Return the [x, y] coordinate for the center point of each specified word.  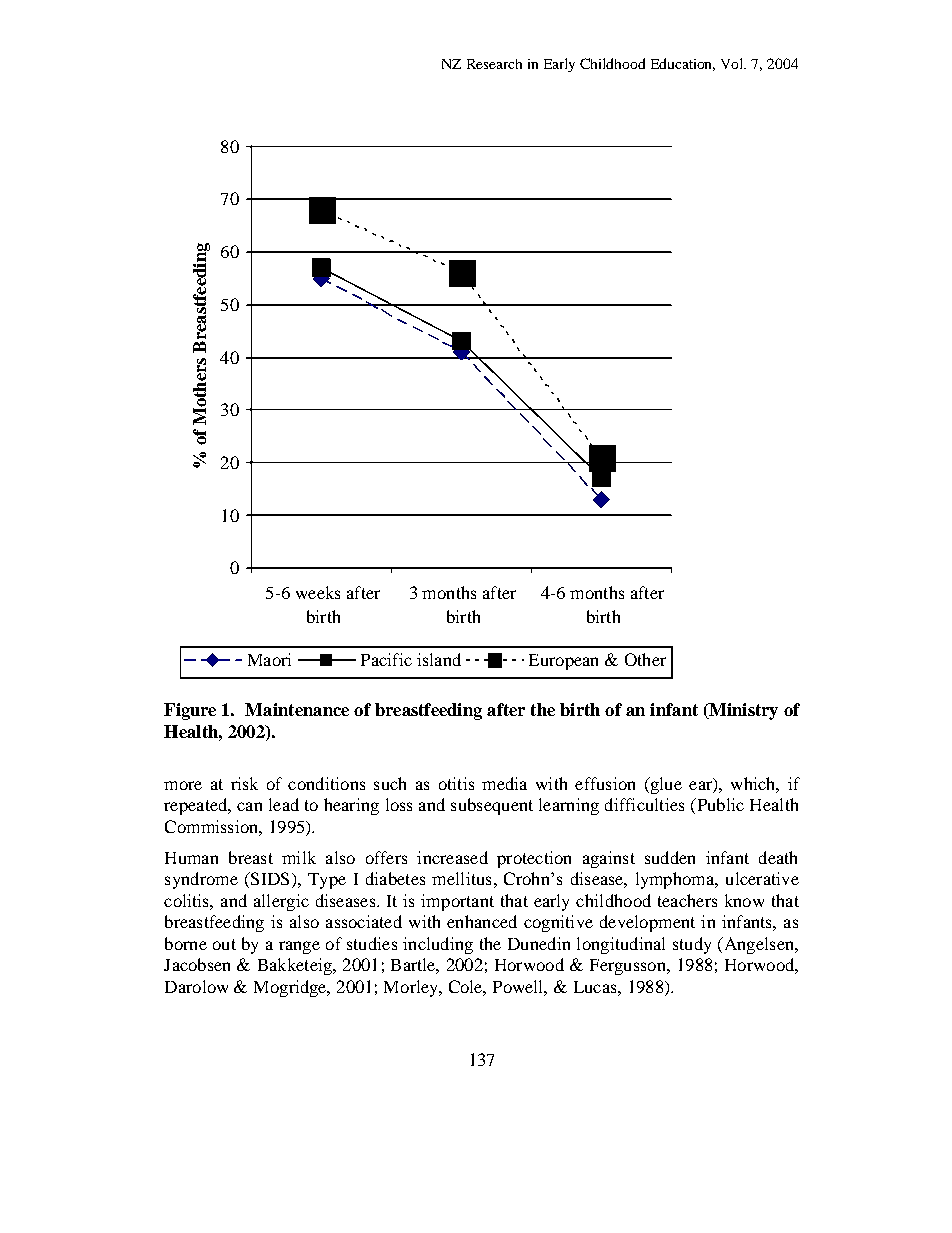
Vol [733, 63]
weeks [318, 592]
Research [494, 64]
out [224, 944]
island [439, 659]
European [563, 662]
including [438, 945]
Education [683, 64]
